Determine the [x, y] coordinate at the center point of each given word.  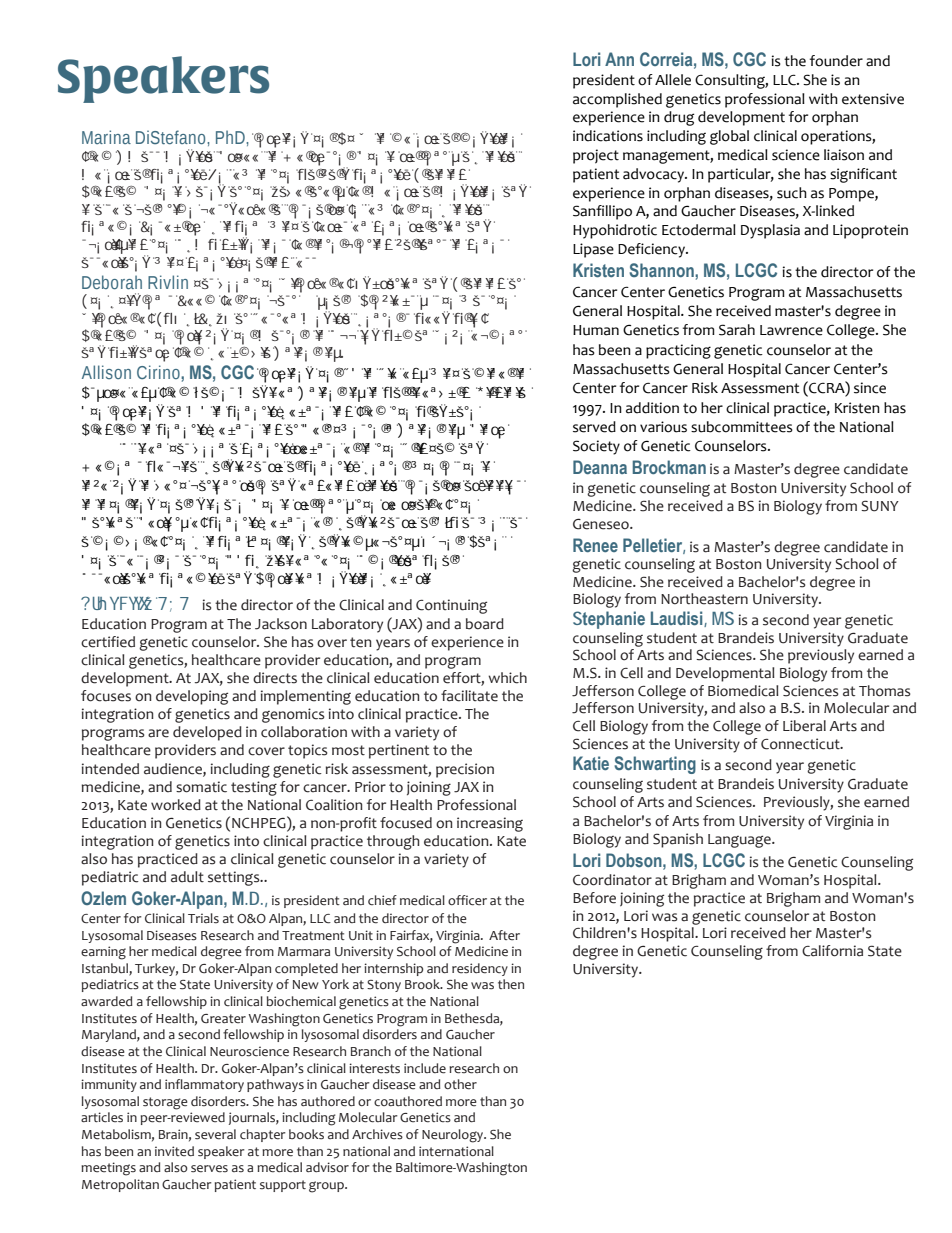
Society [596, 447]
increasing [490, 824]
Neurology [454, 1136]
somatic [201, 787]
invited [174, 1151]
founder [836, 61]
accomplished [617, 100]
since [870, 388]
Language [740, 841]
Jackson [281, 624]
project [596, 156]
